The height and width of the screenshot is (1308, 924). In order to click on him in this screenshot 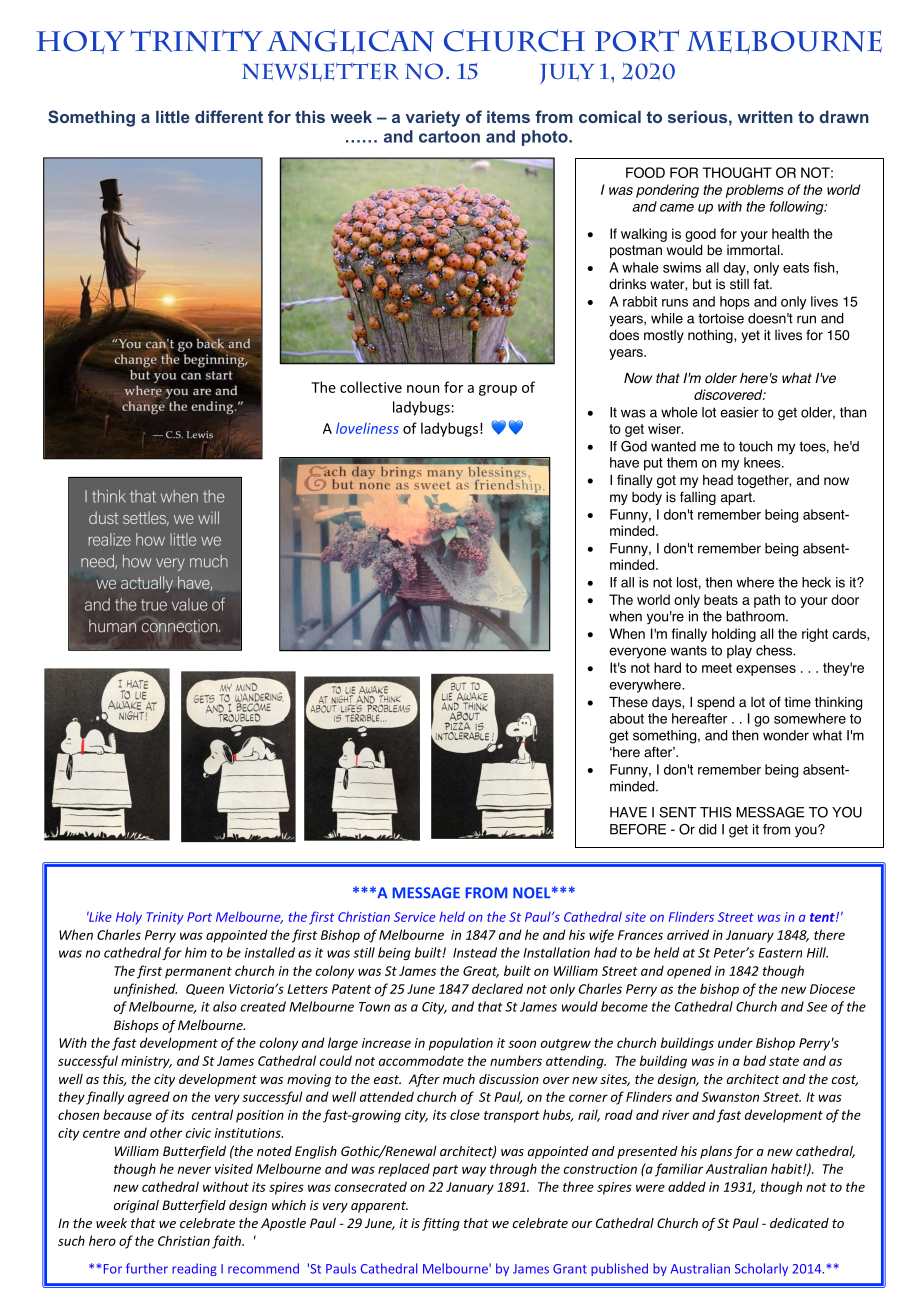, I will do `click(196, 952)`.
